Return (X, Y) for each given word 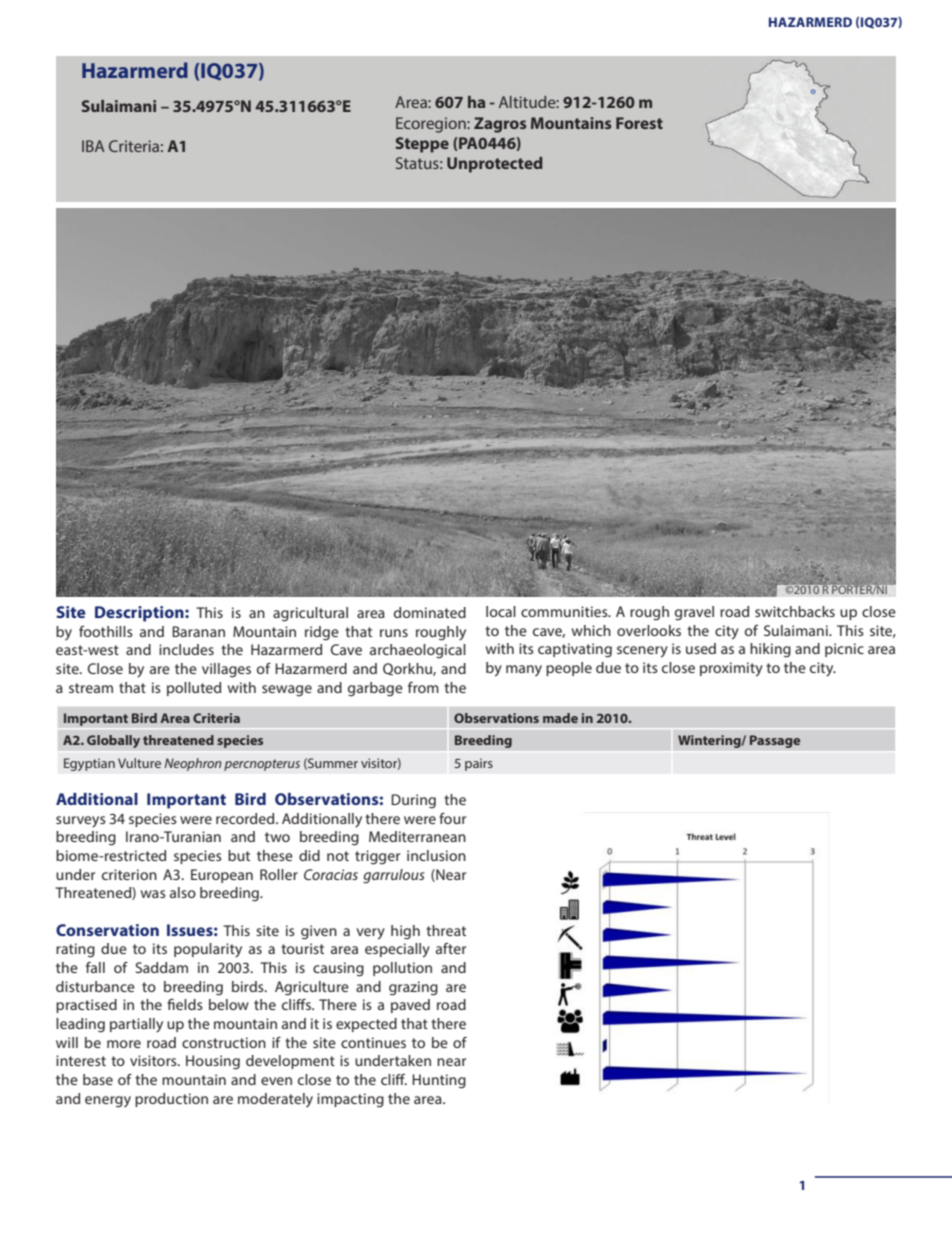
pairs (479, 764)
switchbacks (795, 611)
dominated (430, 612)
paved (410, 1006)
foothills (106, 631)
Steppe (422, 145)
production (171, 1100)
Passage (775, 741)
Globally (113, 741)
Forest (639, 123)
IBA (93, 146)
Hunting (439, 1081)
